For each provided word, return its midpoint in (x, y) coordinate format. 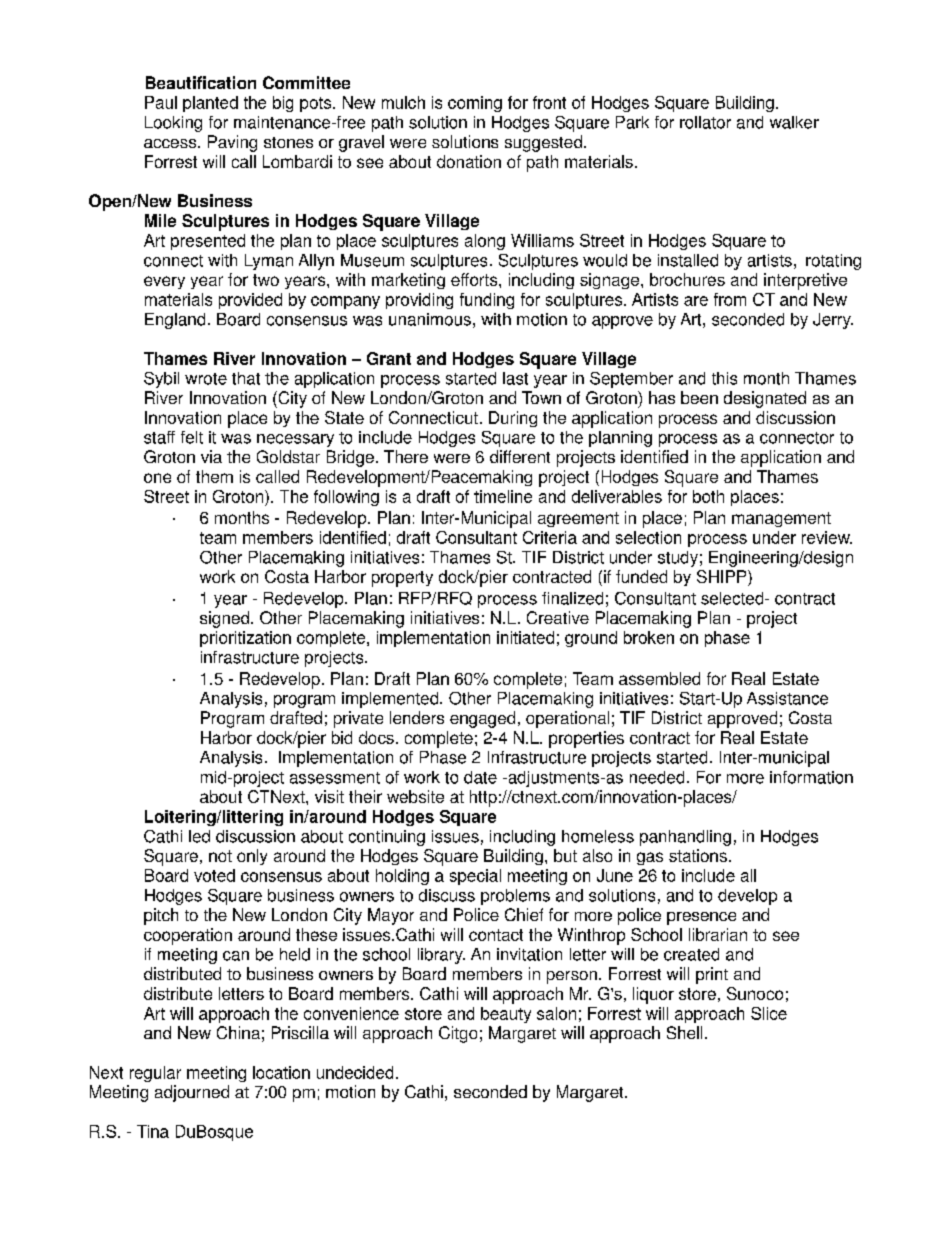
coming (475, 104)
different (520, 456)
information (811, 777)
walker (794, 122)
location (281, 1072)
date (480, 777)
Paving (232, 143)
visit (329, 796)
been (699, 397)
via (211, 456)
